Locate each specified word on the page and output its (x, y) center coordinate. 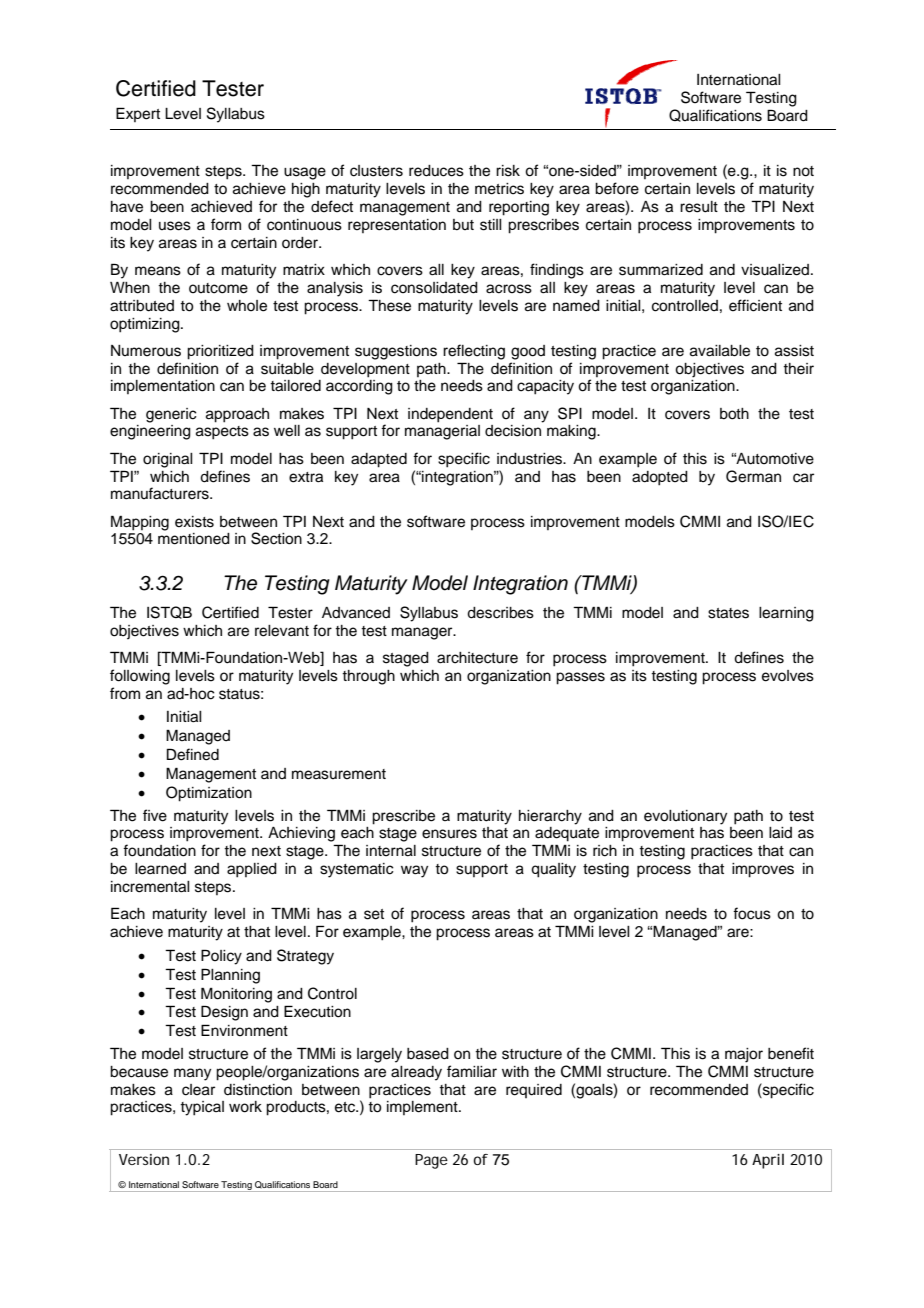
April (768, 1161)
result (699, 207)
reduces (436, 171)
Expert (138, 114)
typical (202, 1108)
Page (431, 1161)
